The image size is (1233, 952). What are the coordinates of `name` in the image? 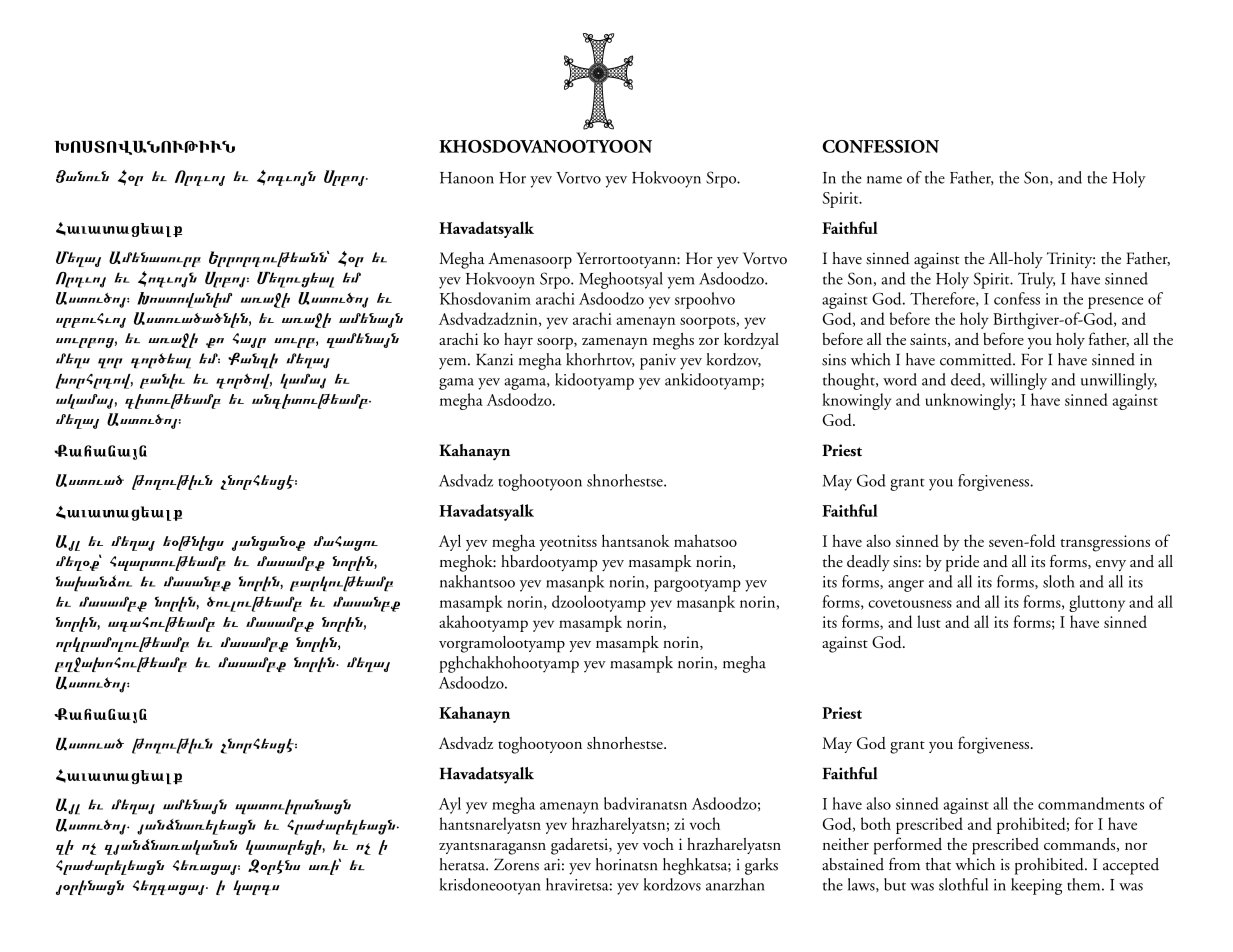 It's located at (884, 180).
